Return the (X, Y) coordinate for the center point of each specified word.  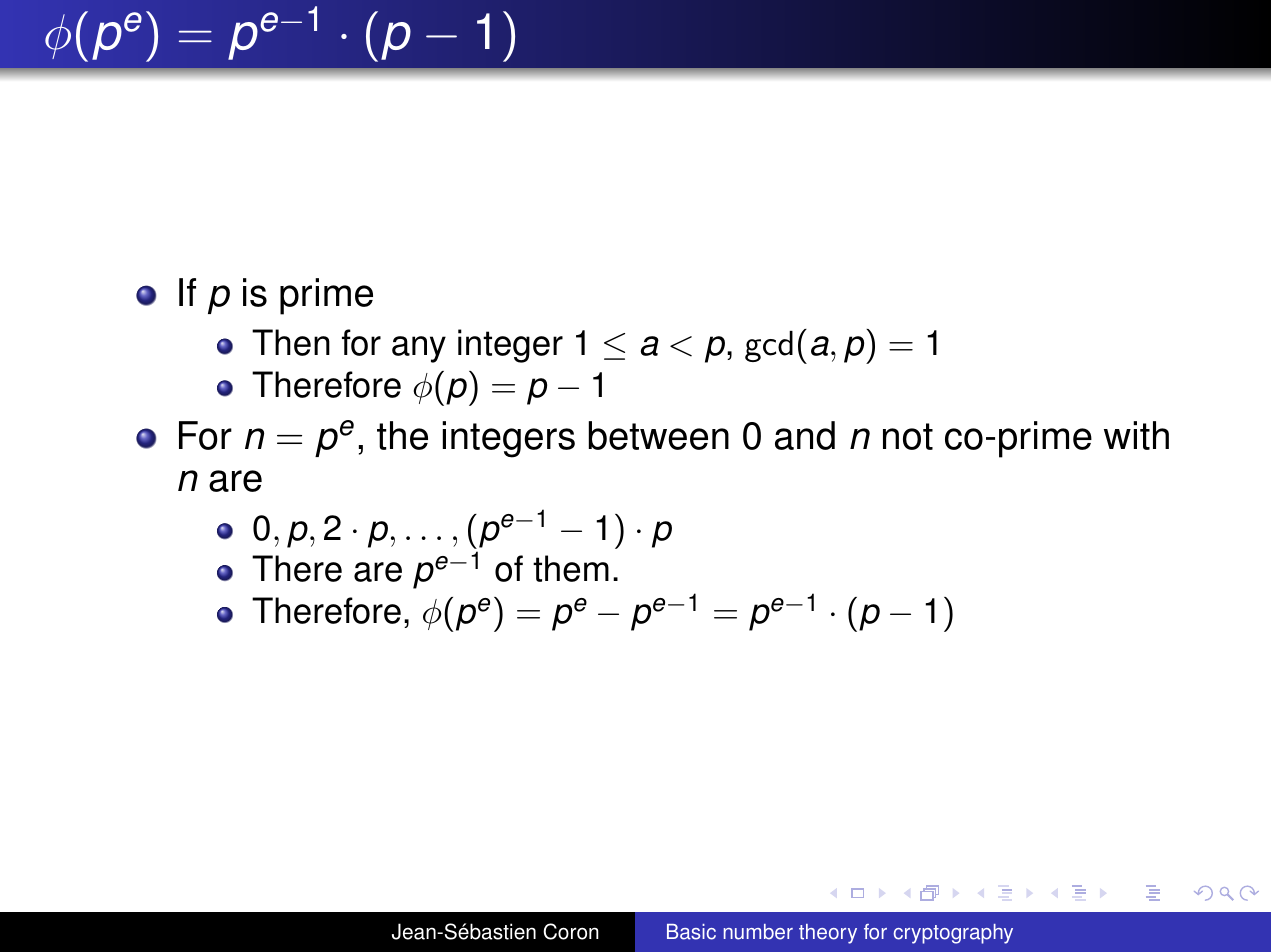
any (419, 349)
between (659, 435)
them (571, 568)
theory (828, 934)
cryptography (953, 934)
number (758, 932)
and (805, 435)
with (1136, 435)
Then (291, 342)
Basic (691, 932)
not (908, 436)
